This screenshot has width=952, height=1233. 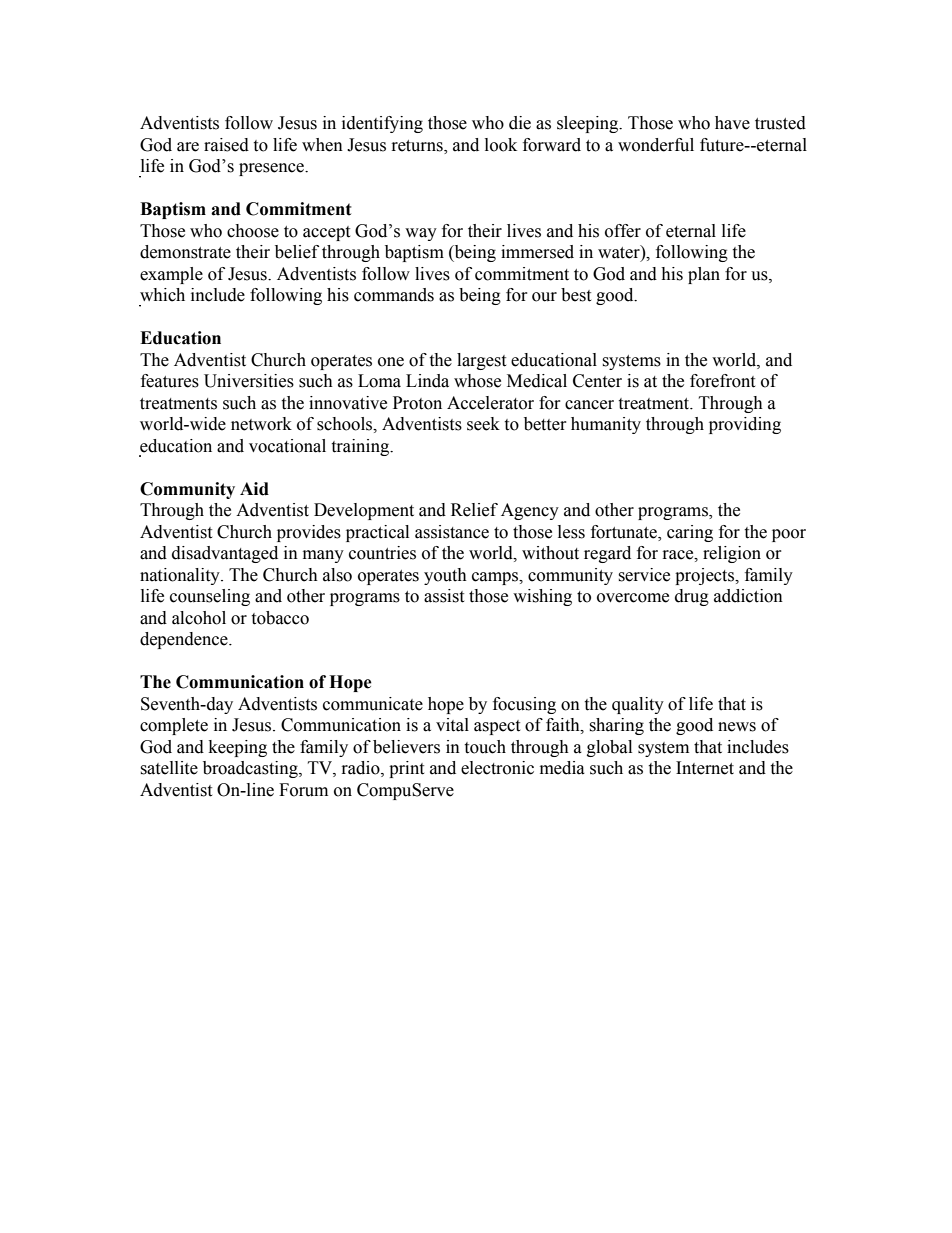 I want to click on disadvantaged, so click(x=225, y=554).
